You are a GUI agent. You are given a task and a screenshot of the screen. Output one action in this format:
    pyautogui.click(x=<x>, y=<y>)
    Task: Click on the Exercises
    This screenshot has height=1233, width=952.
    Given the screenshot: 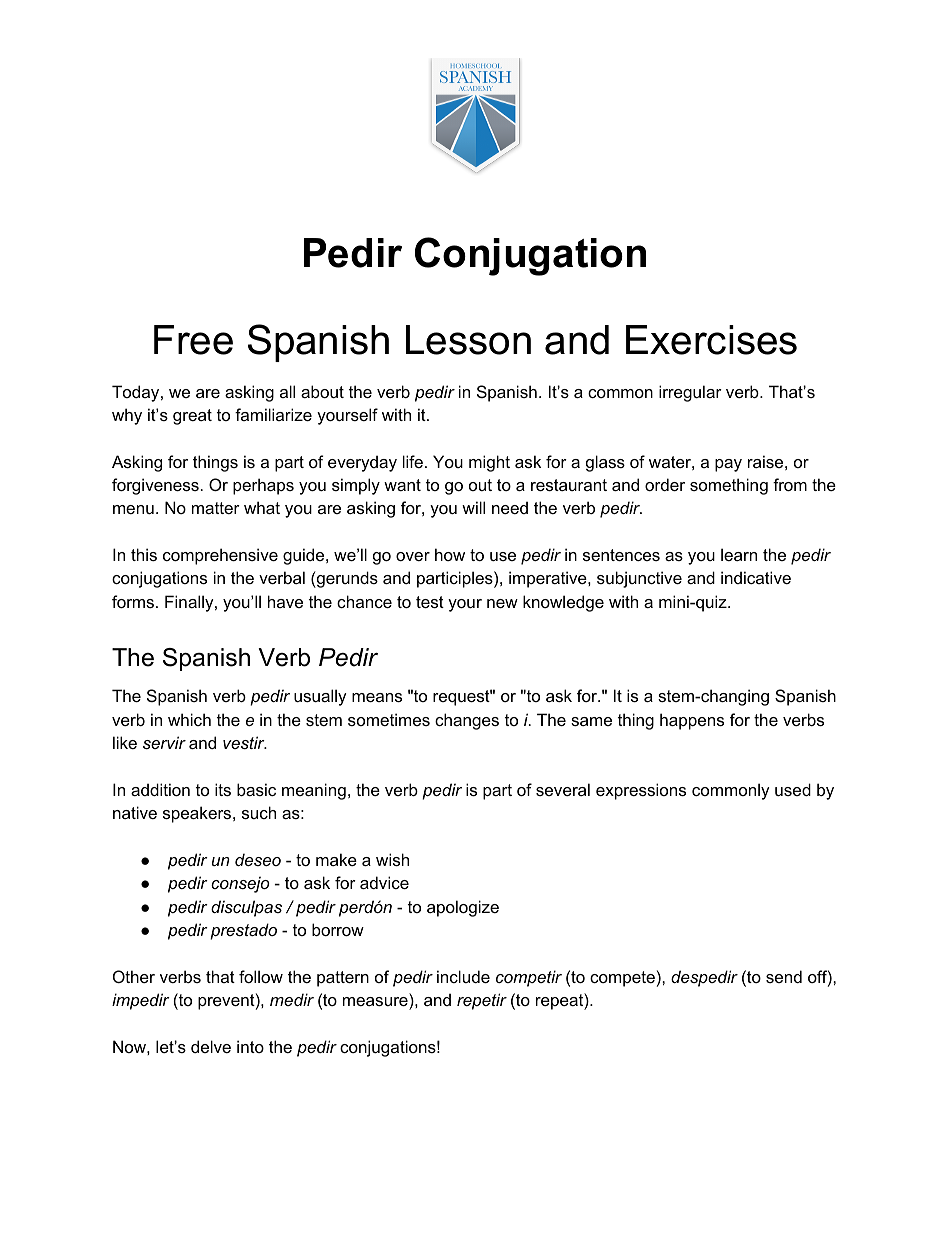 What is the action you would take?
    pyautogui.click(x=711, y=340)
